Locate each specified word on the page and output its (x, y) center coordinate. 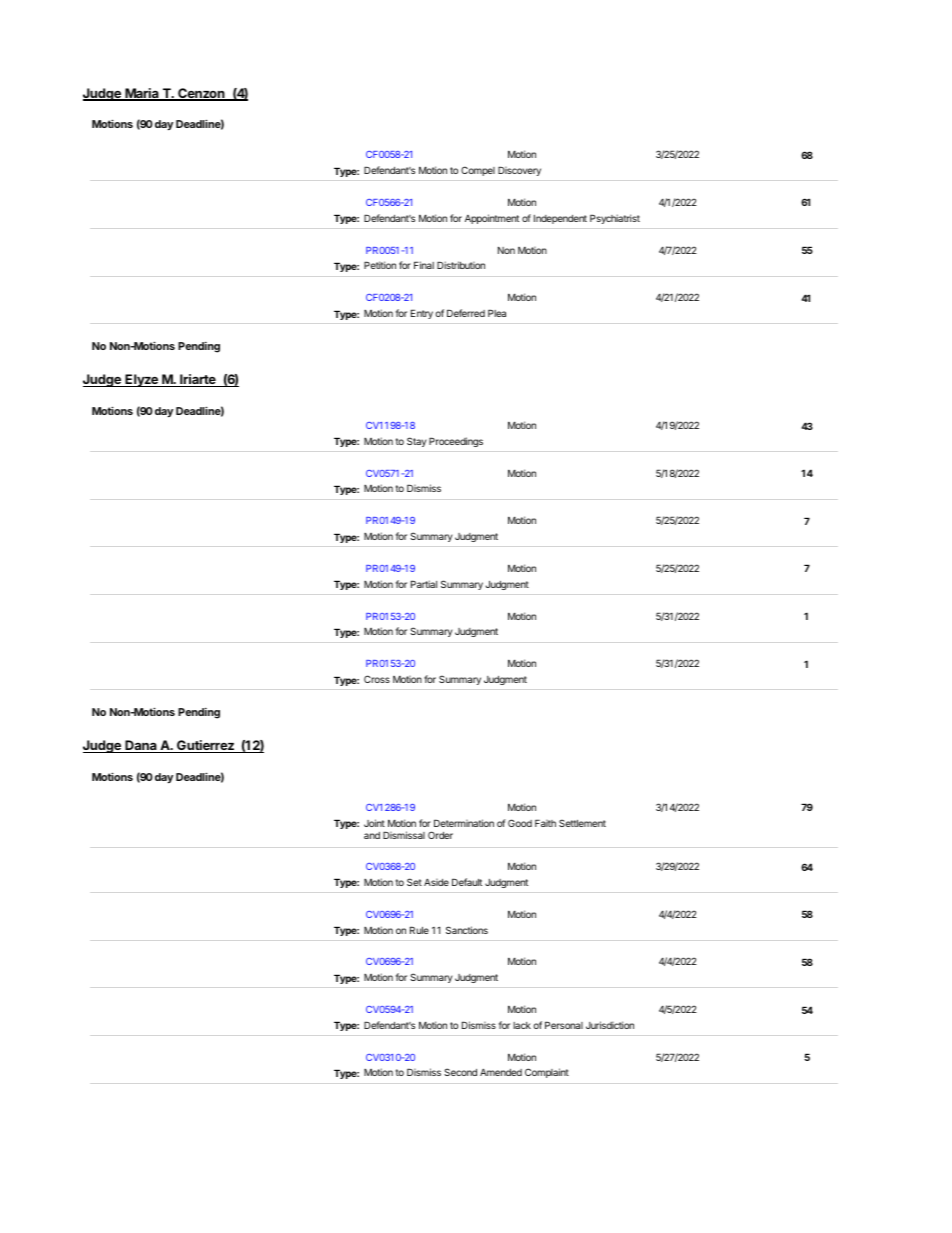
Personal (564, 1025)
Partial (424, 584)
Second (460, 1072)
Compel (478, 171)
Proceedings (456, 442)
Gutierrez (205, 746)
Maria (142, 94)
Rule (419, 930)
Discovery (519, 171)
